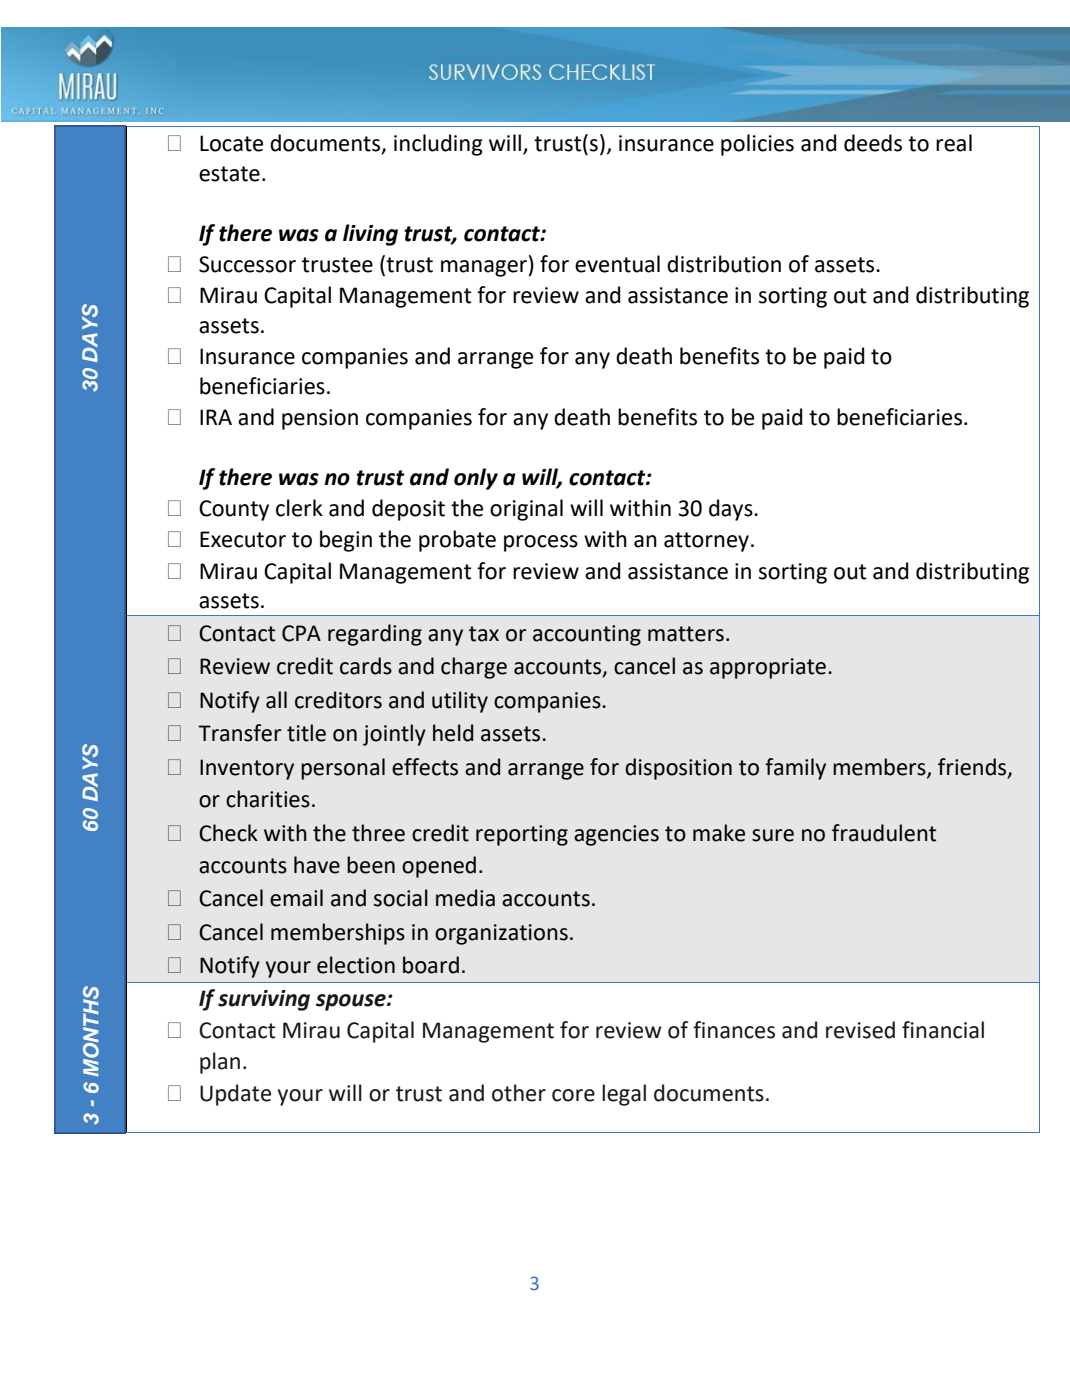  Describe the element at coordinates (235, 1095) in the screenshot. I see `Update` at that location.
